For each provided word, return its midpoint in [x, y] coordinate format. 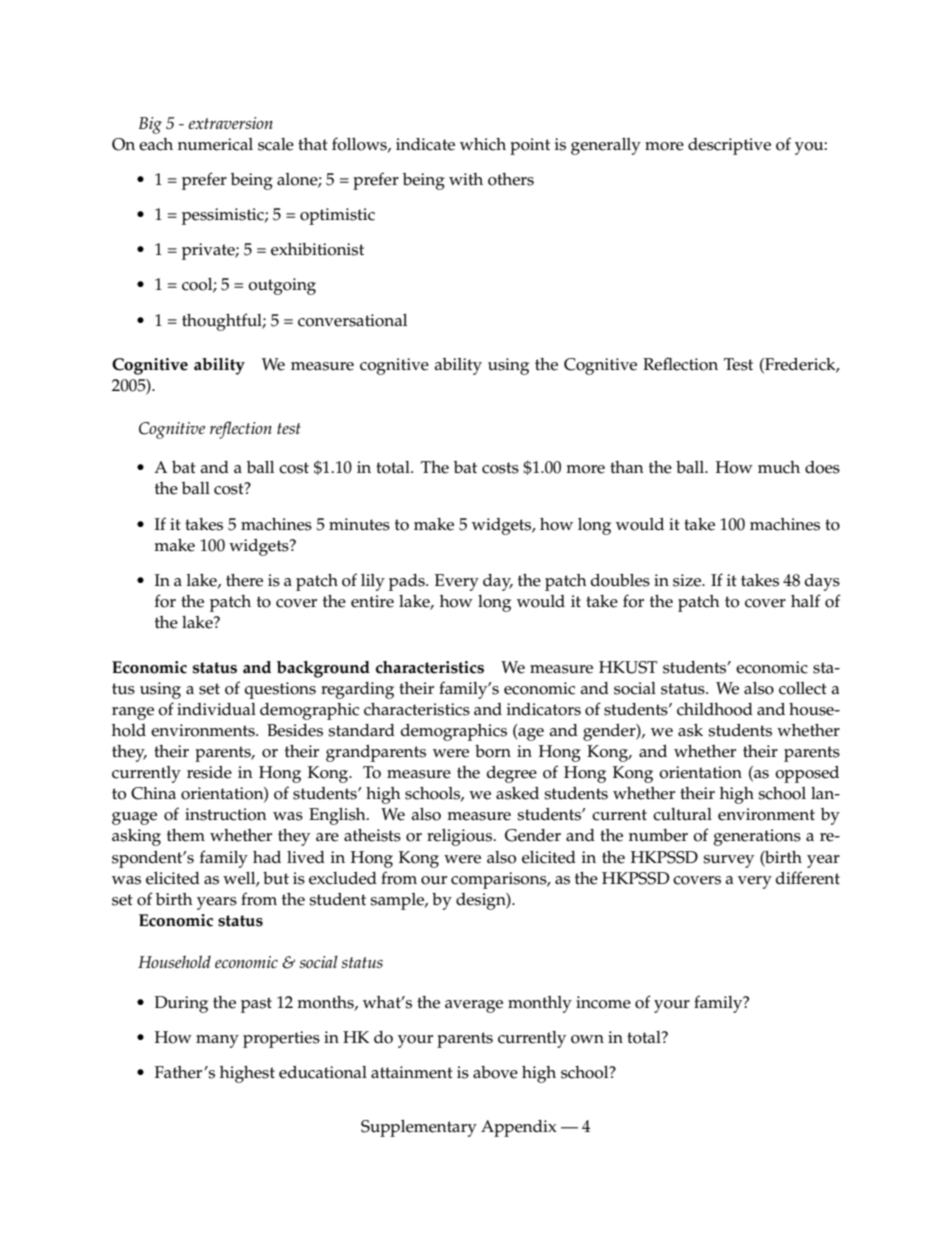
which [483, 144]
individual [216, 709]
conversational [352, 320]
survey [728, 861]
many [217, 1041]
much [779, 467]
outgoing [282, 286]
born [493, 751]
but [276, 878]
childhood [715, 709]
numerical [215, 144]
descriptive [729, 146]
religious [461, 837]
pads [408, 582]
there [244, 580]
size [688, 580]
